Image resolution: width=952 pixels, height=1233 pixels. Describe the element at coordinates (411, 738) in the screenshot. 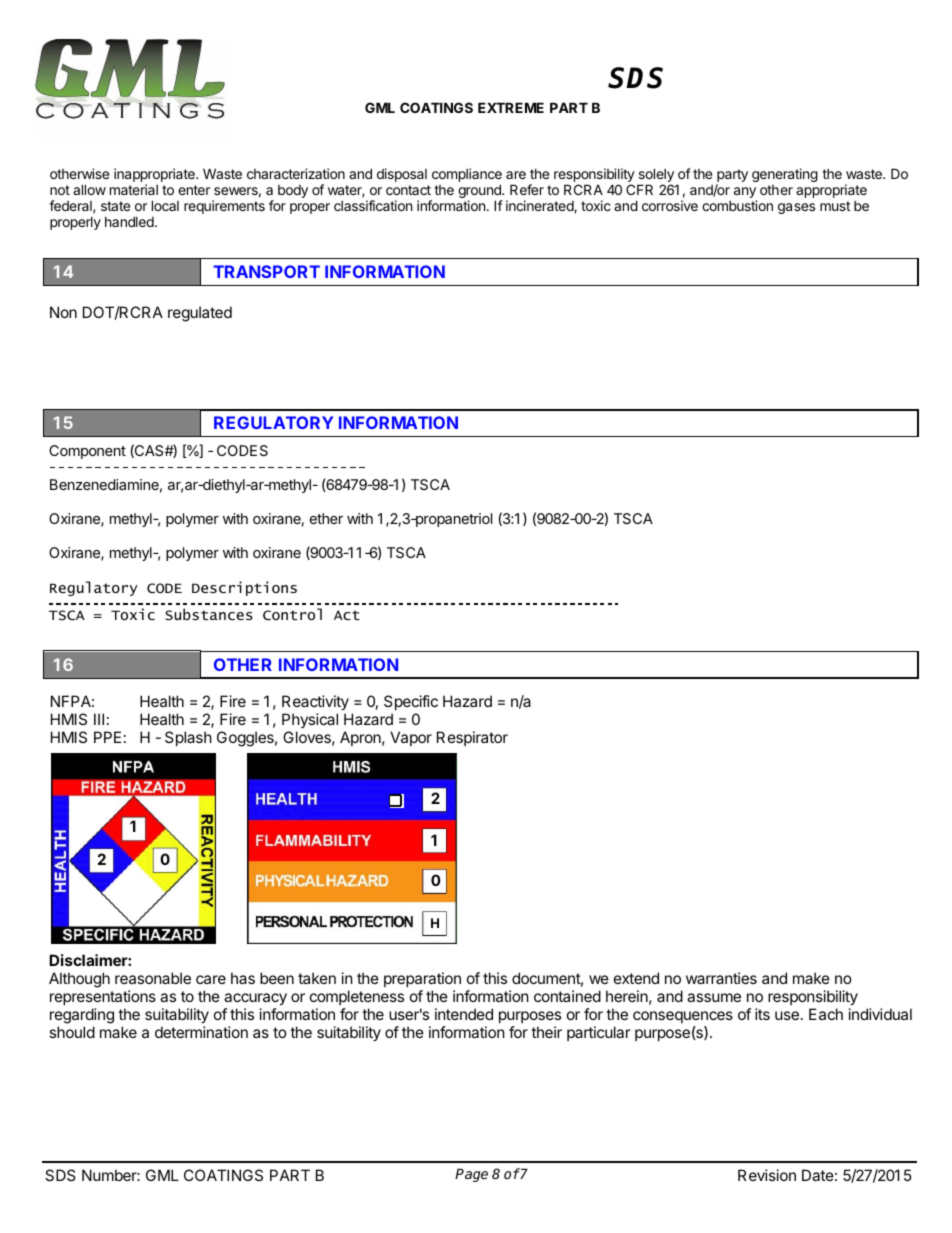

I see `Vapor` at that location.
